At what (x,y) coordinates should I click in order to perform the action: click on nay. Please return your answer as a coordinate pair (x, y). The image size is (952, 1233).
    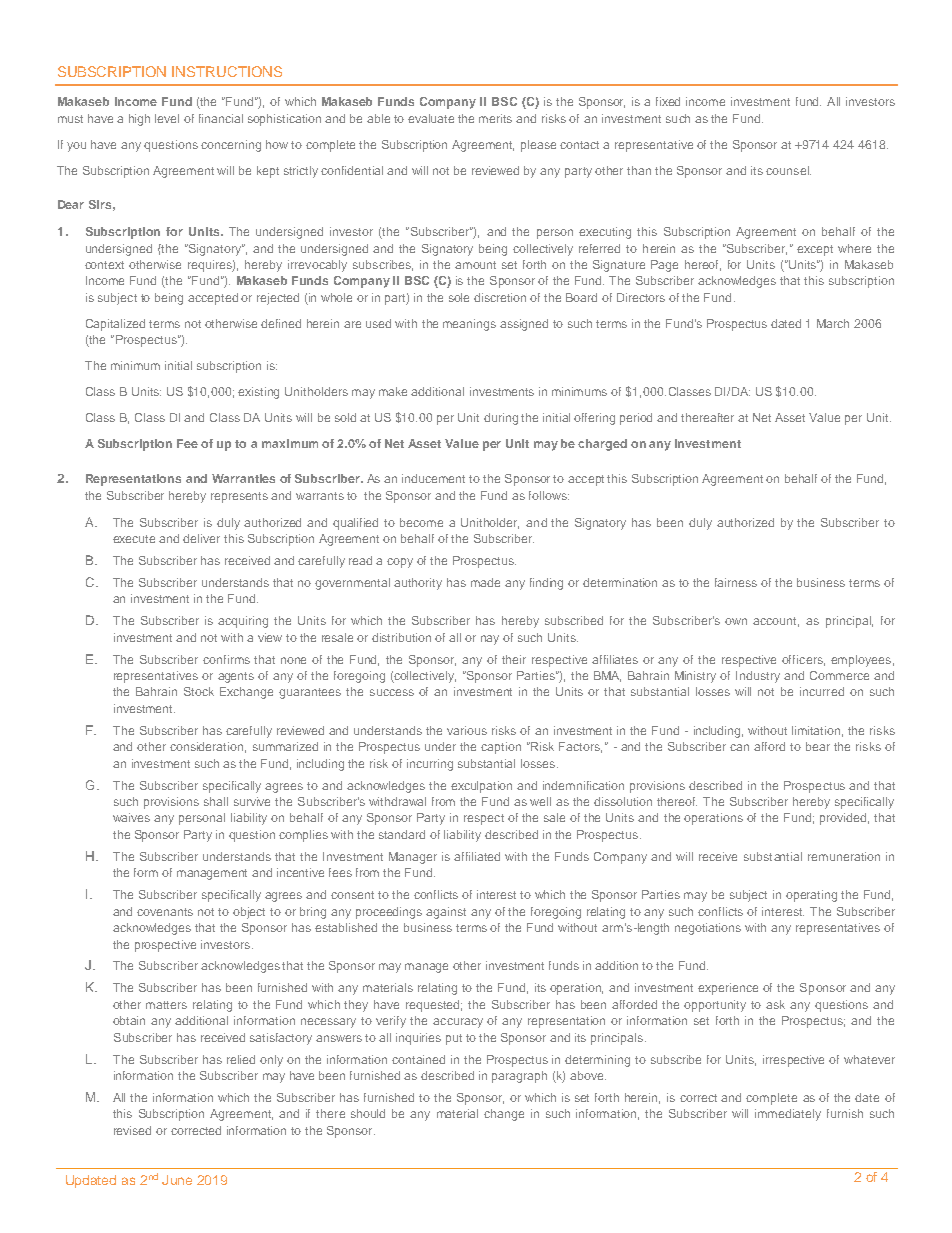
    Looking at the image, I should click on (490, 640).
